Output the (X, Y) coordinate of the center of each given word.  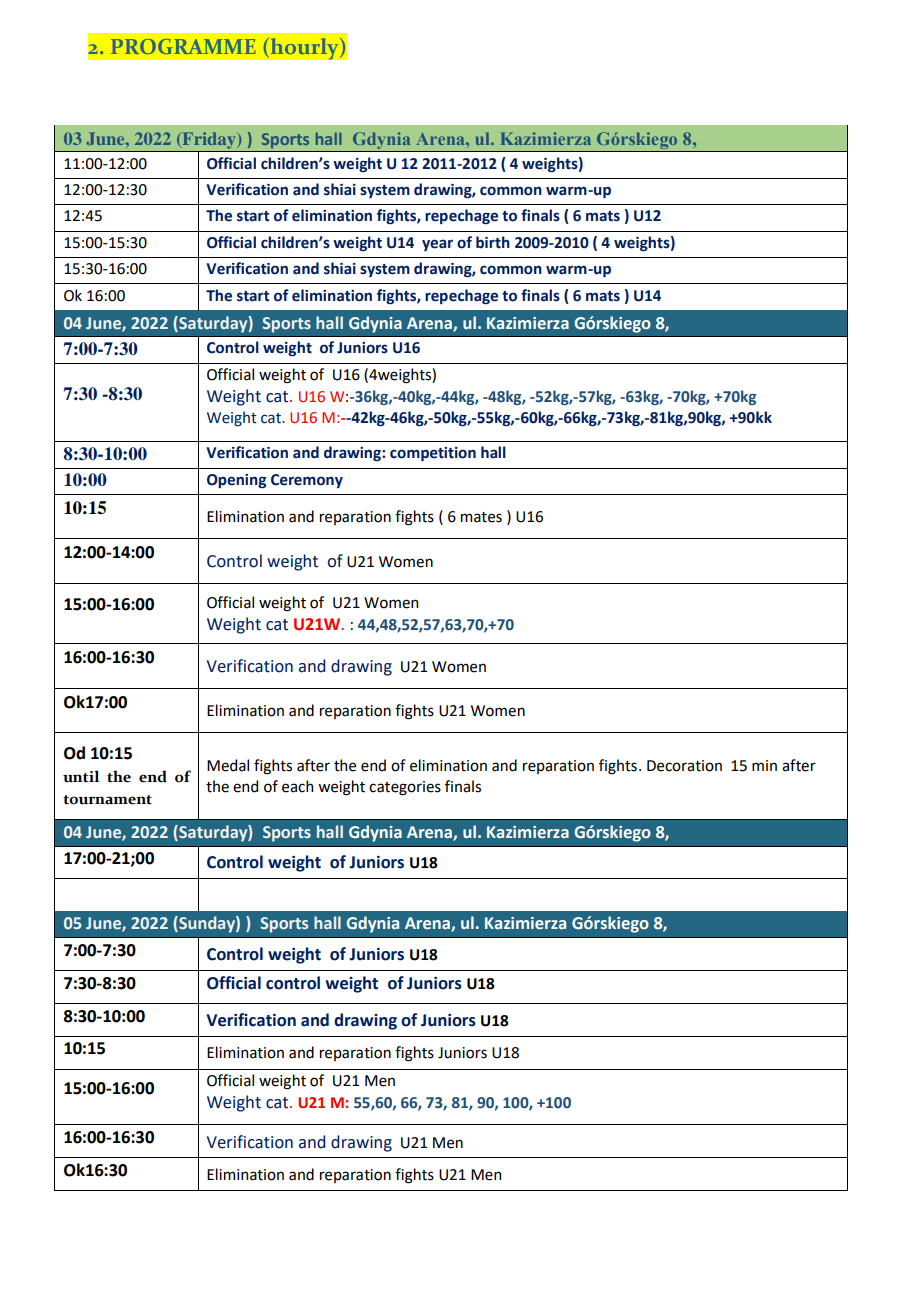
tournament (107, 800)
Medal (228, 765)
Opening (236, 481)
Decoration (684, 766)
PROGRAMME (183, 46)
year (437, 245)
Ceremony (307, 481)
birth (493, 242)
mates (481, 517)
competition (433, 454)
